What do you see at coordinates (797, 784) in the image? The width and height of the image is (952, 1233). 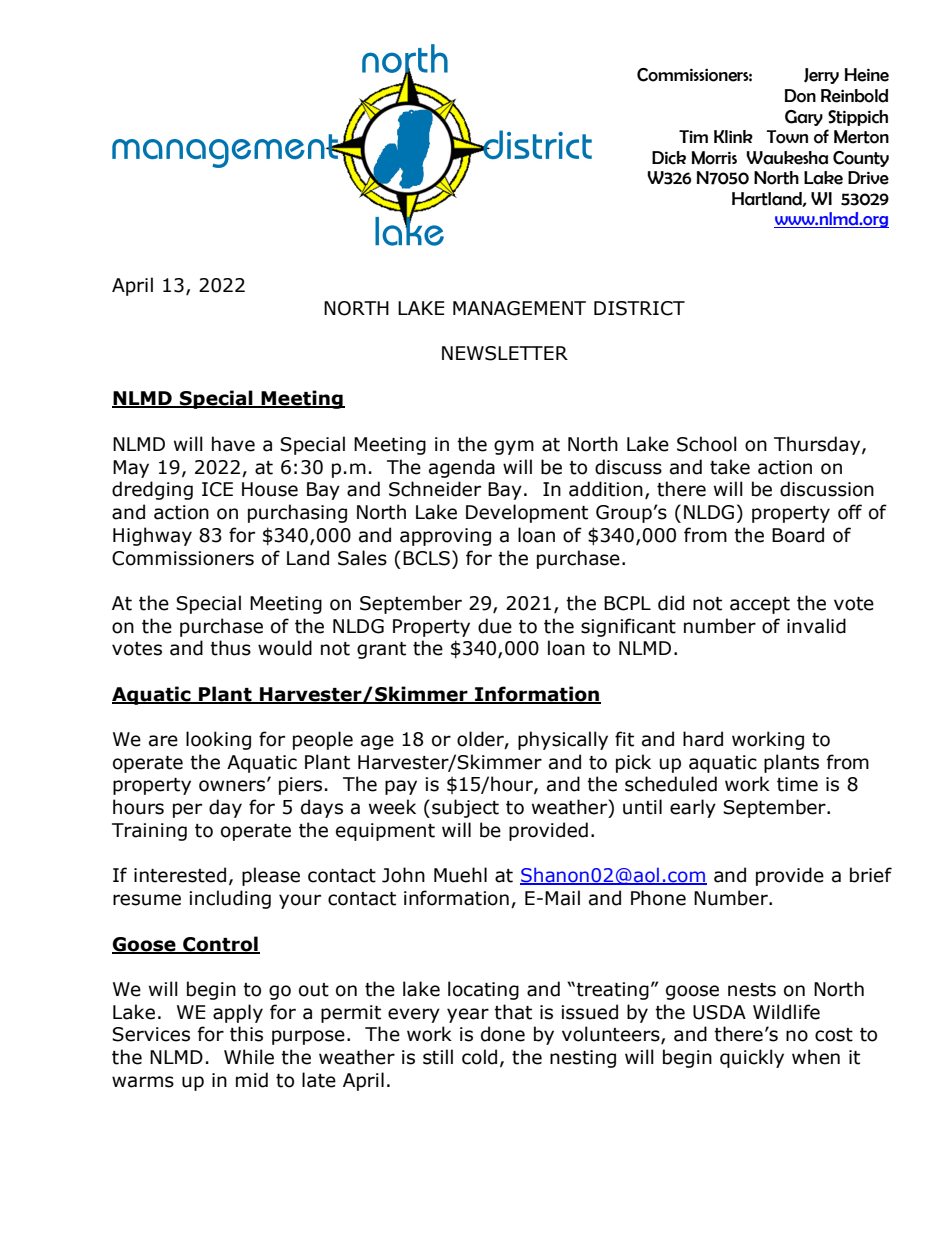 I see `time` at bounding box center [797, 784].
